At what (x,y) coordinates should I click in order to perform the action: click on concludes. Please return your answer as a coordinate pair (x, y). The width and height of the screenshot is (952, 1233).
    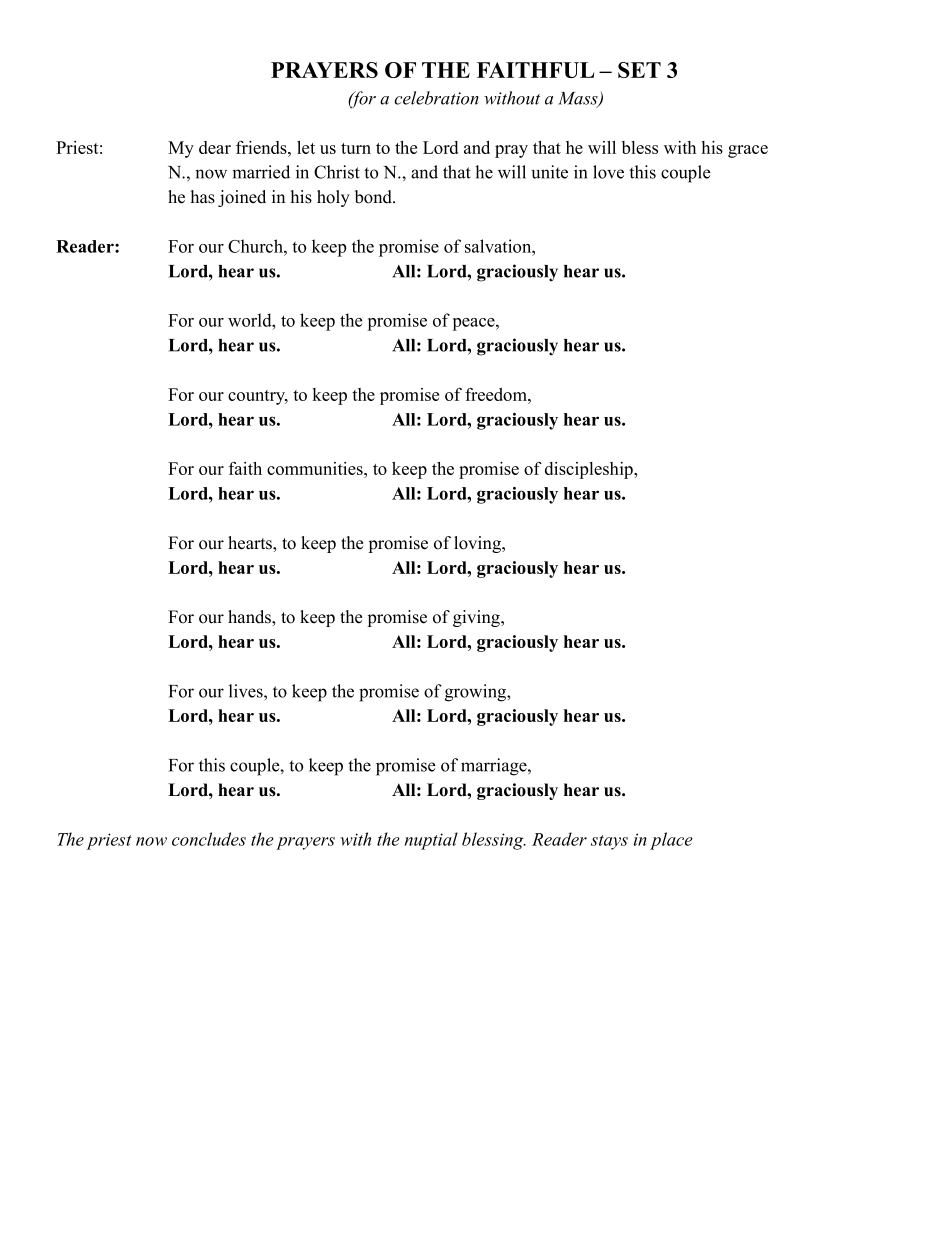
    Looking at the image, I should click on (209, 839).
